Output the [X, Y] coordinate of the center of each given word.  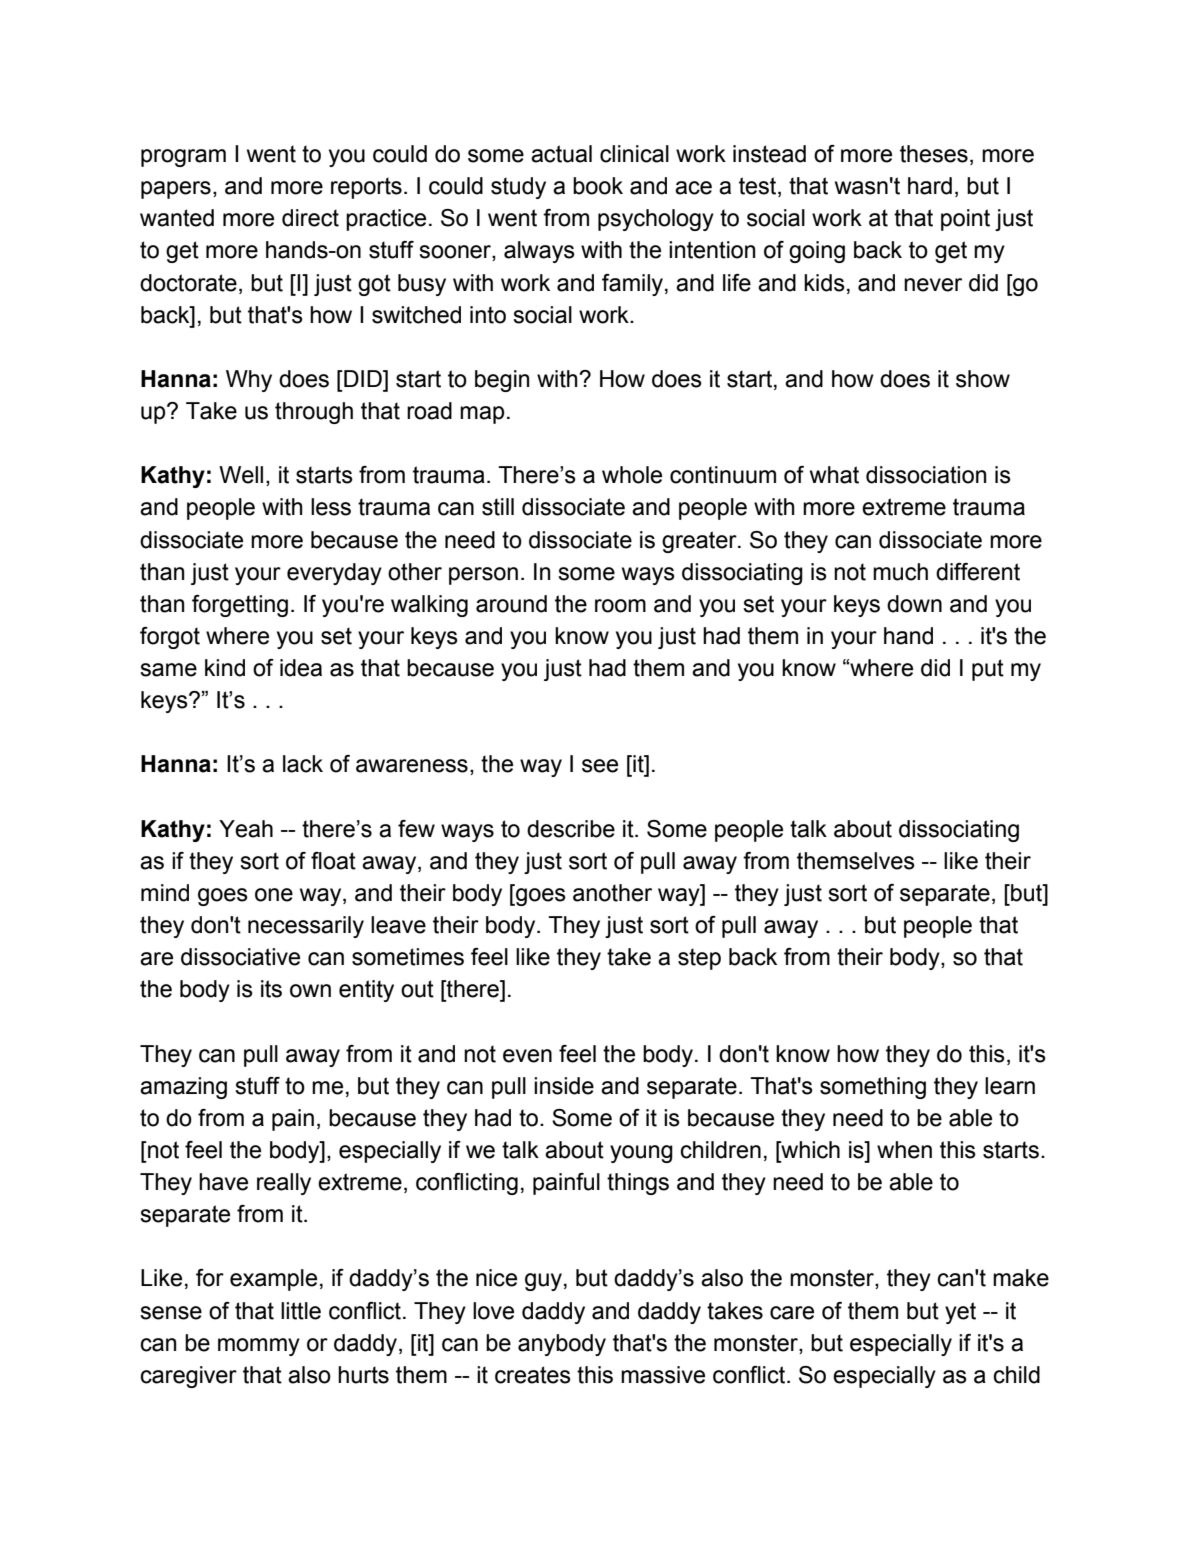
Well [241, 475]
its [271, 989]
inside [564, 1086]
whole [632, 475]
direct [310, 218]
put [988, 670]
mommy [259, 1347]
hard [930, 186]
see [600, 766]
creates [533, 1375]
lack [303, 764]
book [598, 186]
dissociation [926, 475]
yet [960, 1313]
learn [1010, 1086]
